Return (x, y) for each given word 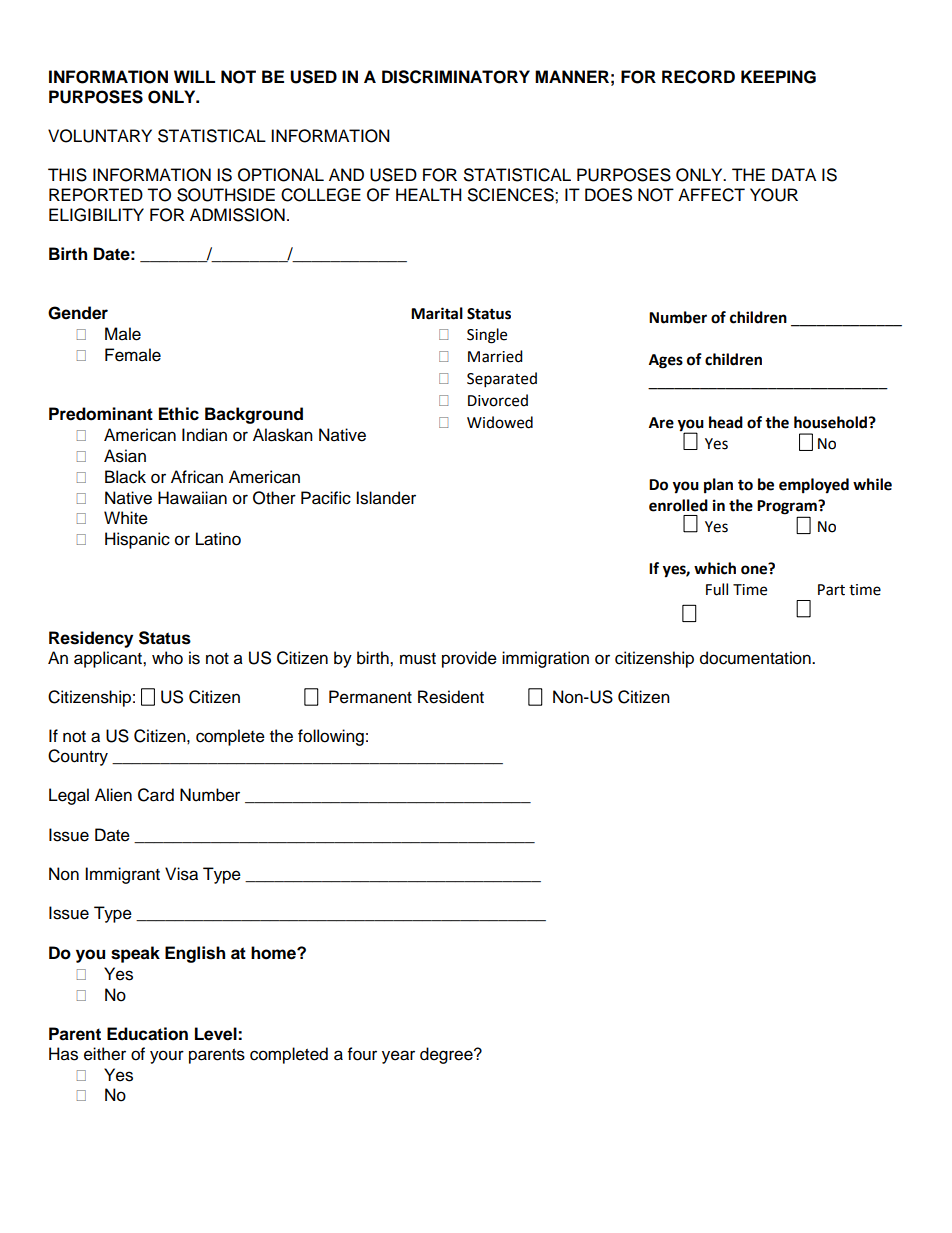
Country (78, 757)
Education (147, 1034)
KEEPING (778, 77)
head (726, 422)
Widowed (500, 422)
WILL (194, 76)
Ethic (179, 414)
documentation (756, 658)
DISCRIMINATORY (456, 77)
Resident (451, 697)
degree (447, 1055)
